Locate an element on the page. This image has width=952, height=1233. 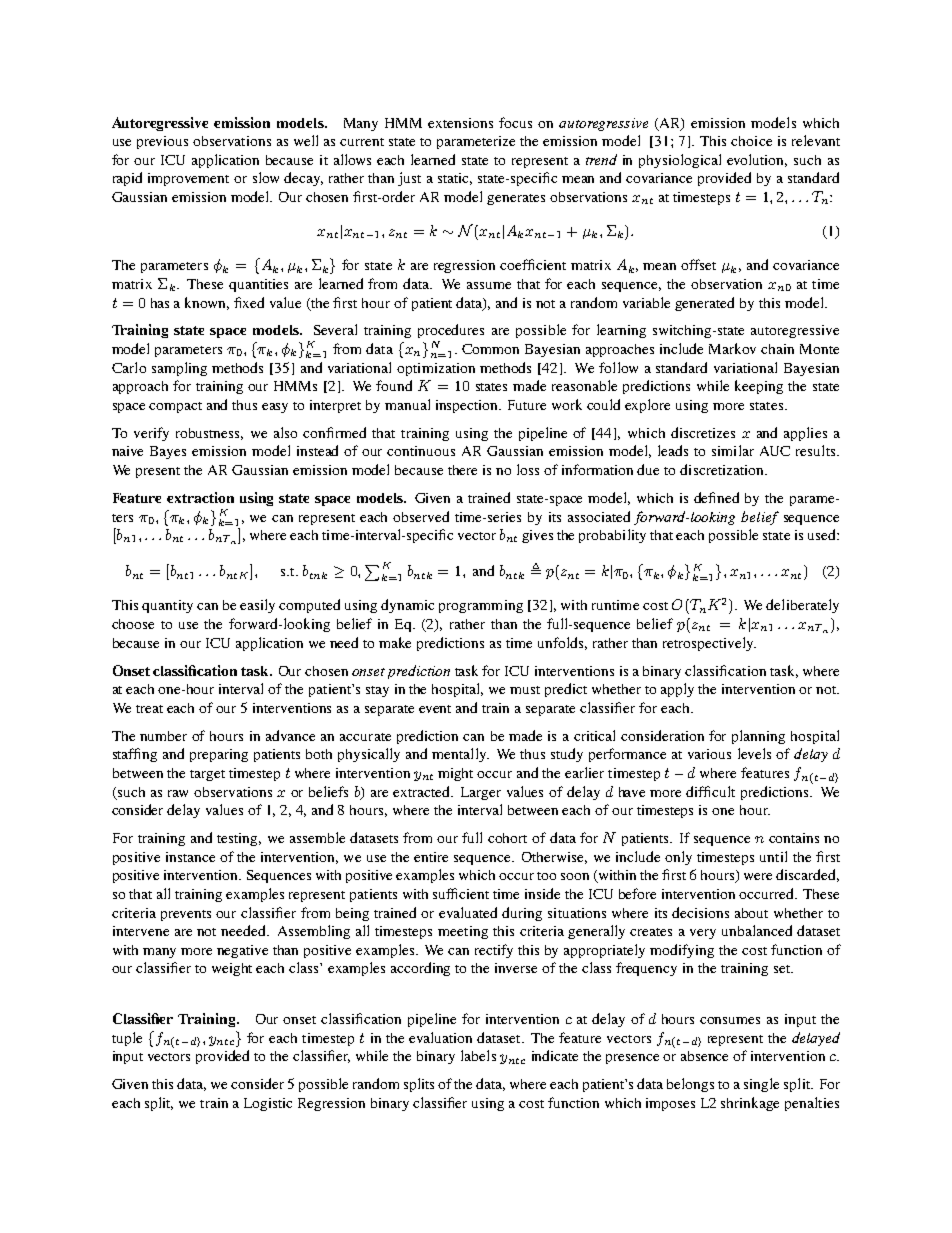
Logistic is located at coordinates (268, 1104).
